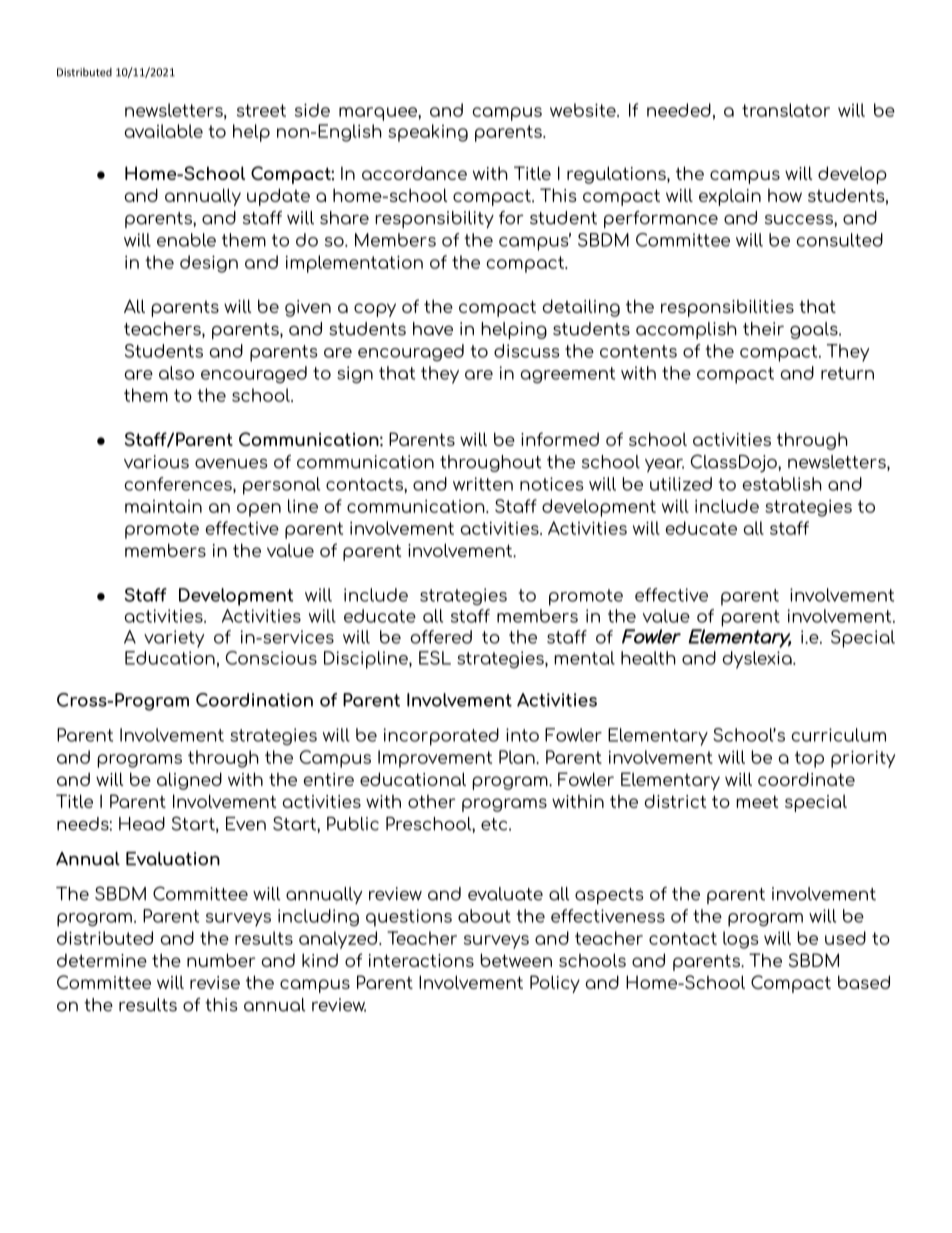  I want to click on between, so click(516, 960).
